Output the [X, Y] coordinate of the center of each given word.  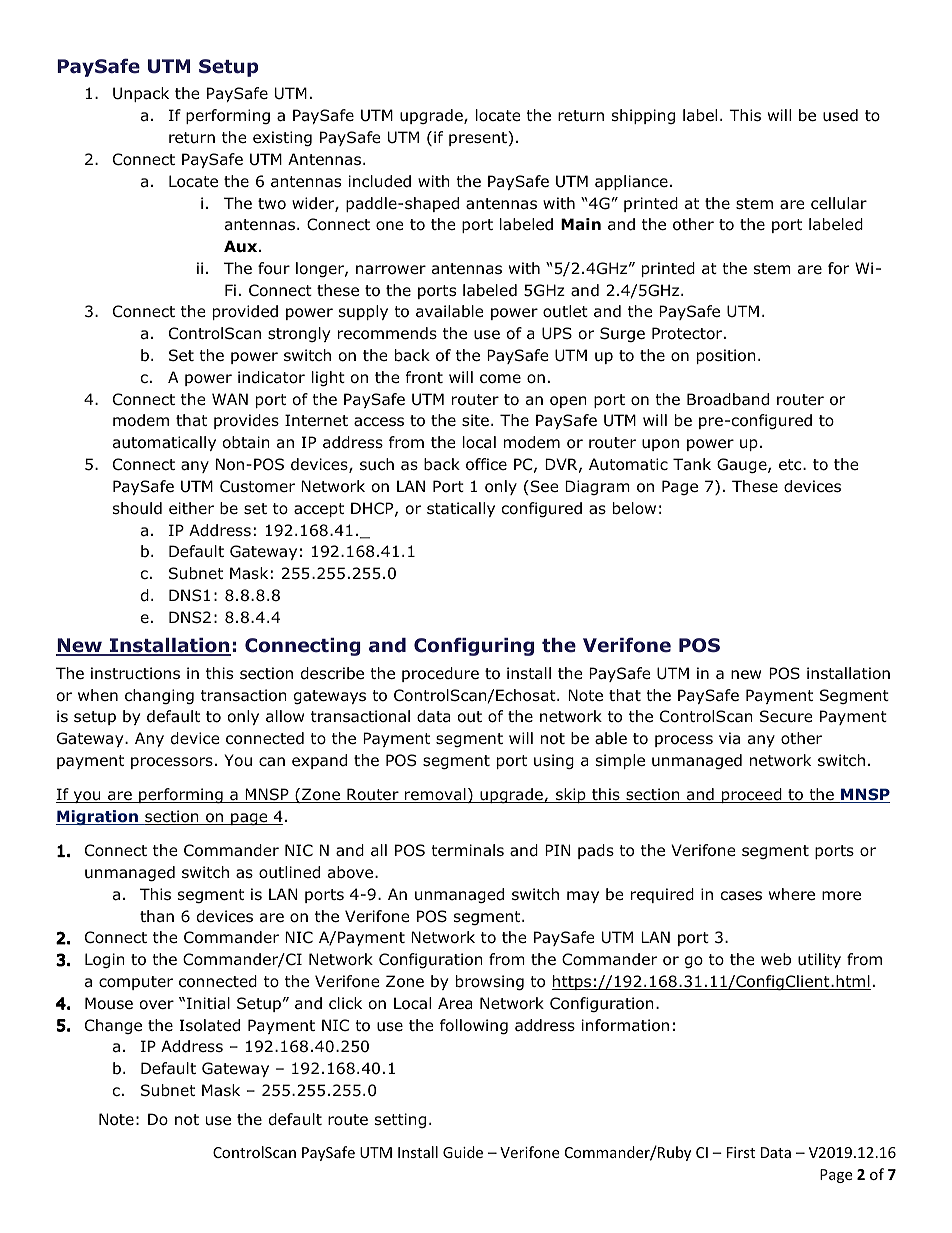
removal [435, 795]
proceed [752, 795]
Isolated [209, 1025]
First [741, 1152]
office [486, 464]
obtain [246, 442]
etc [791, 464]
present [479, 138]
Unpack [141, 94]
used [840, 115]
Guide [463, 1152]
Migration [98, 817]
